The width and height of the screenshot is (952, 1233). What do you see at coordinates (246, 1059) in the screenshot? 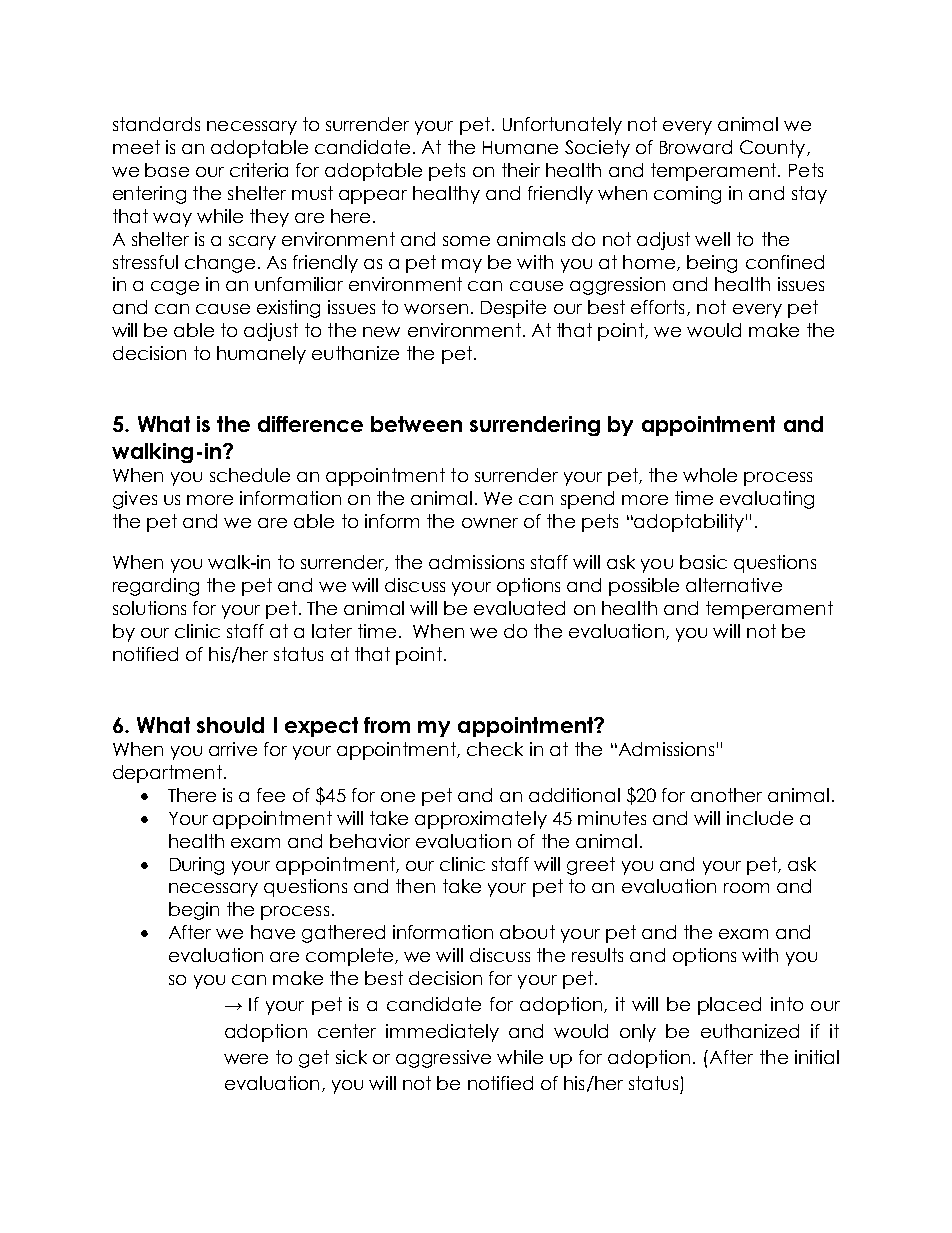
I see `were` at bounding box center [246, 1059].
